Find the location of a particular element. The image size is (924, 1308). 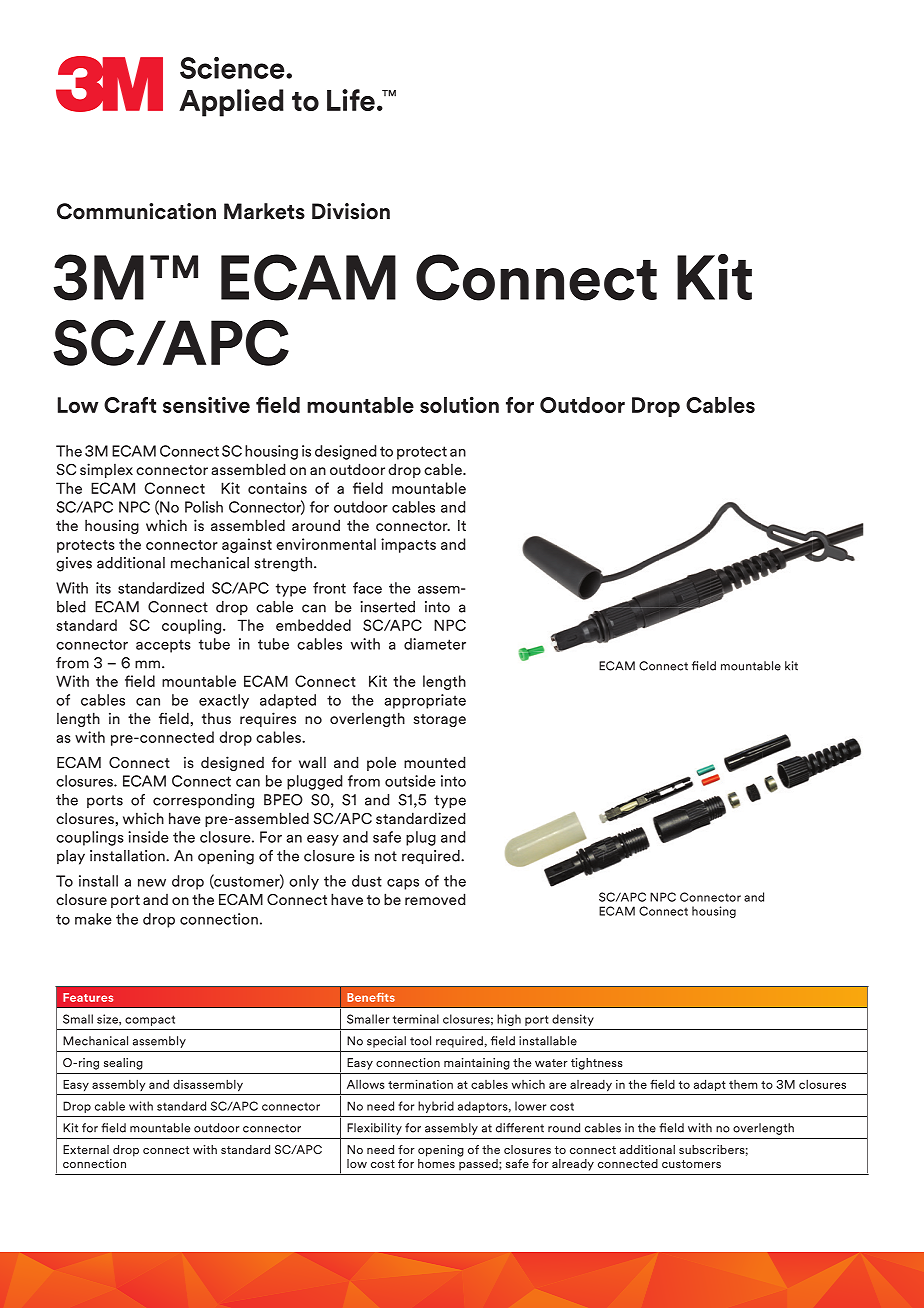

density is located at coordinates (573, 1020).
